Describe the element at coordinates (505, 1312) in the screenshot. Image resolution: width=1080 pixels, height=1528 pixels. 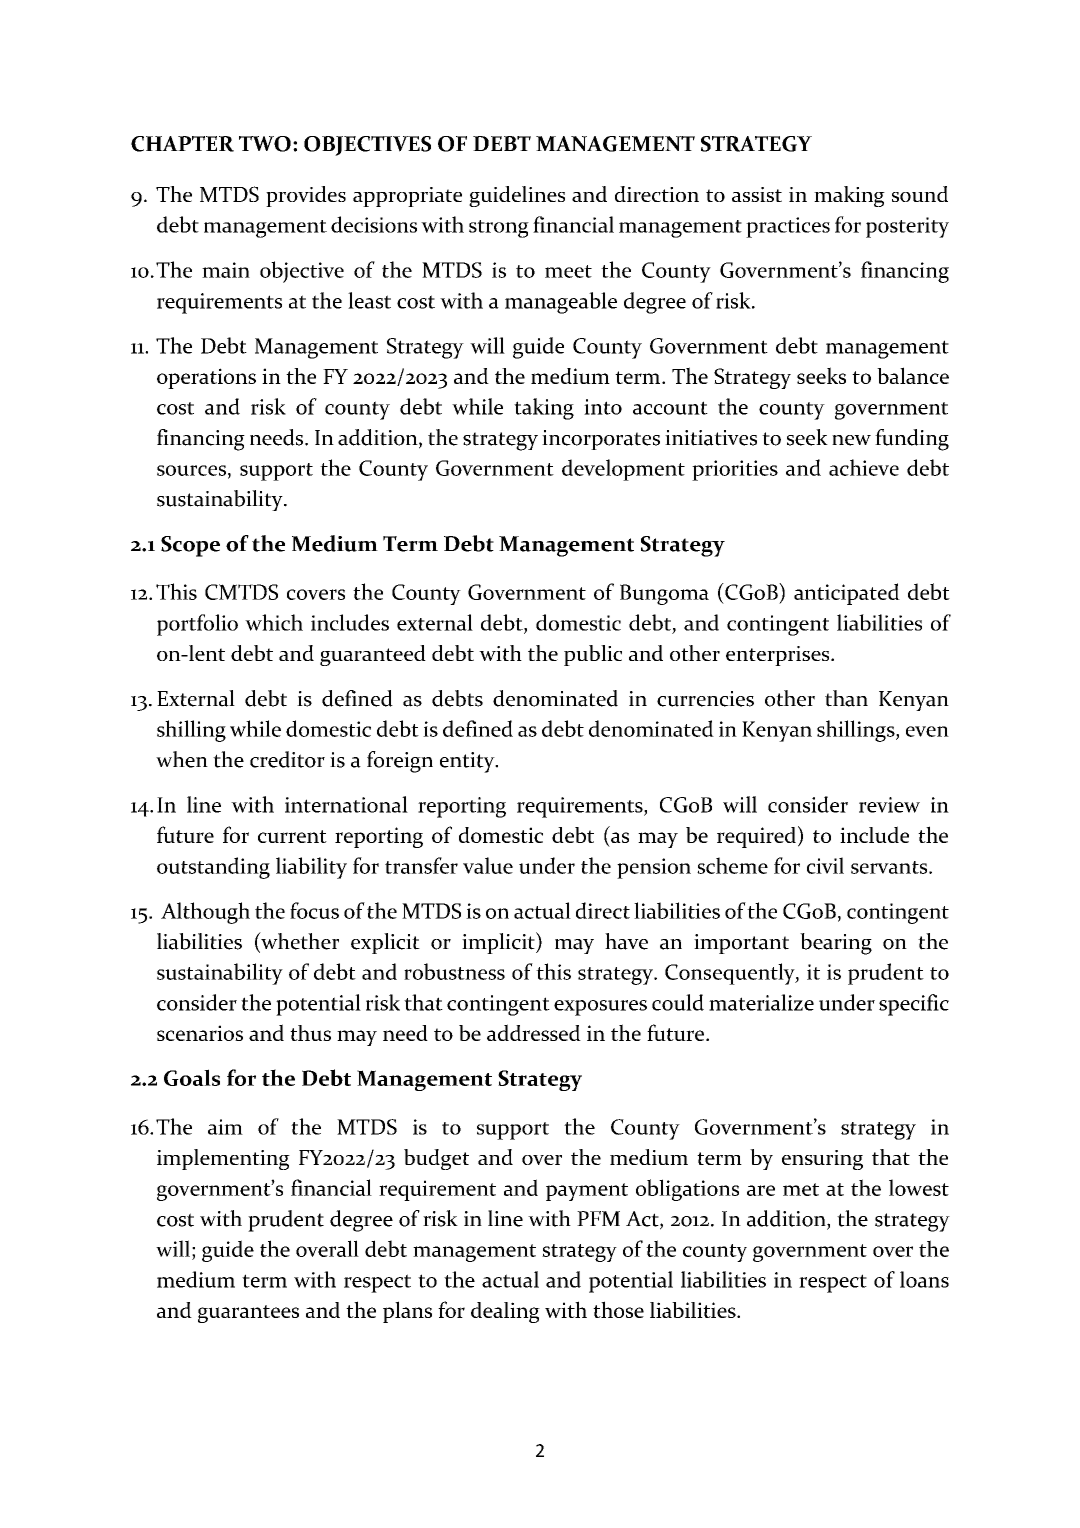
I see `dealing` at that location.
